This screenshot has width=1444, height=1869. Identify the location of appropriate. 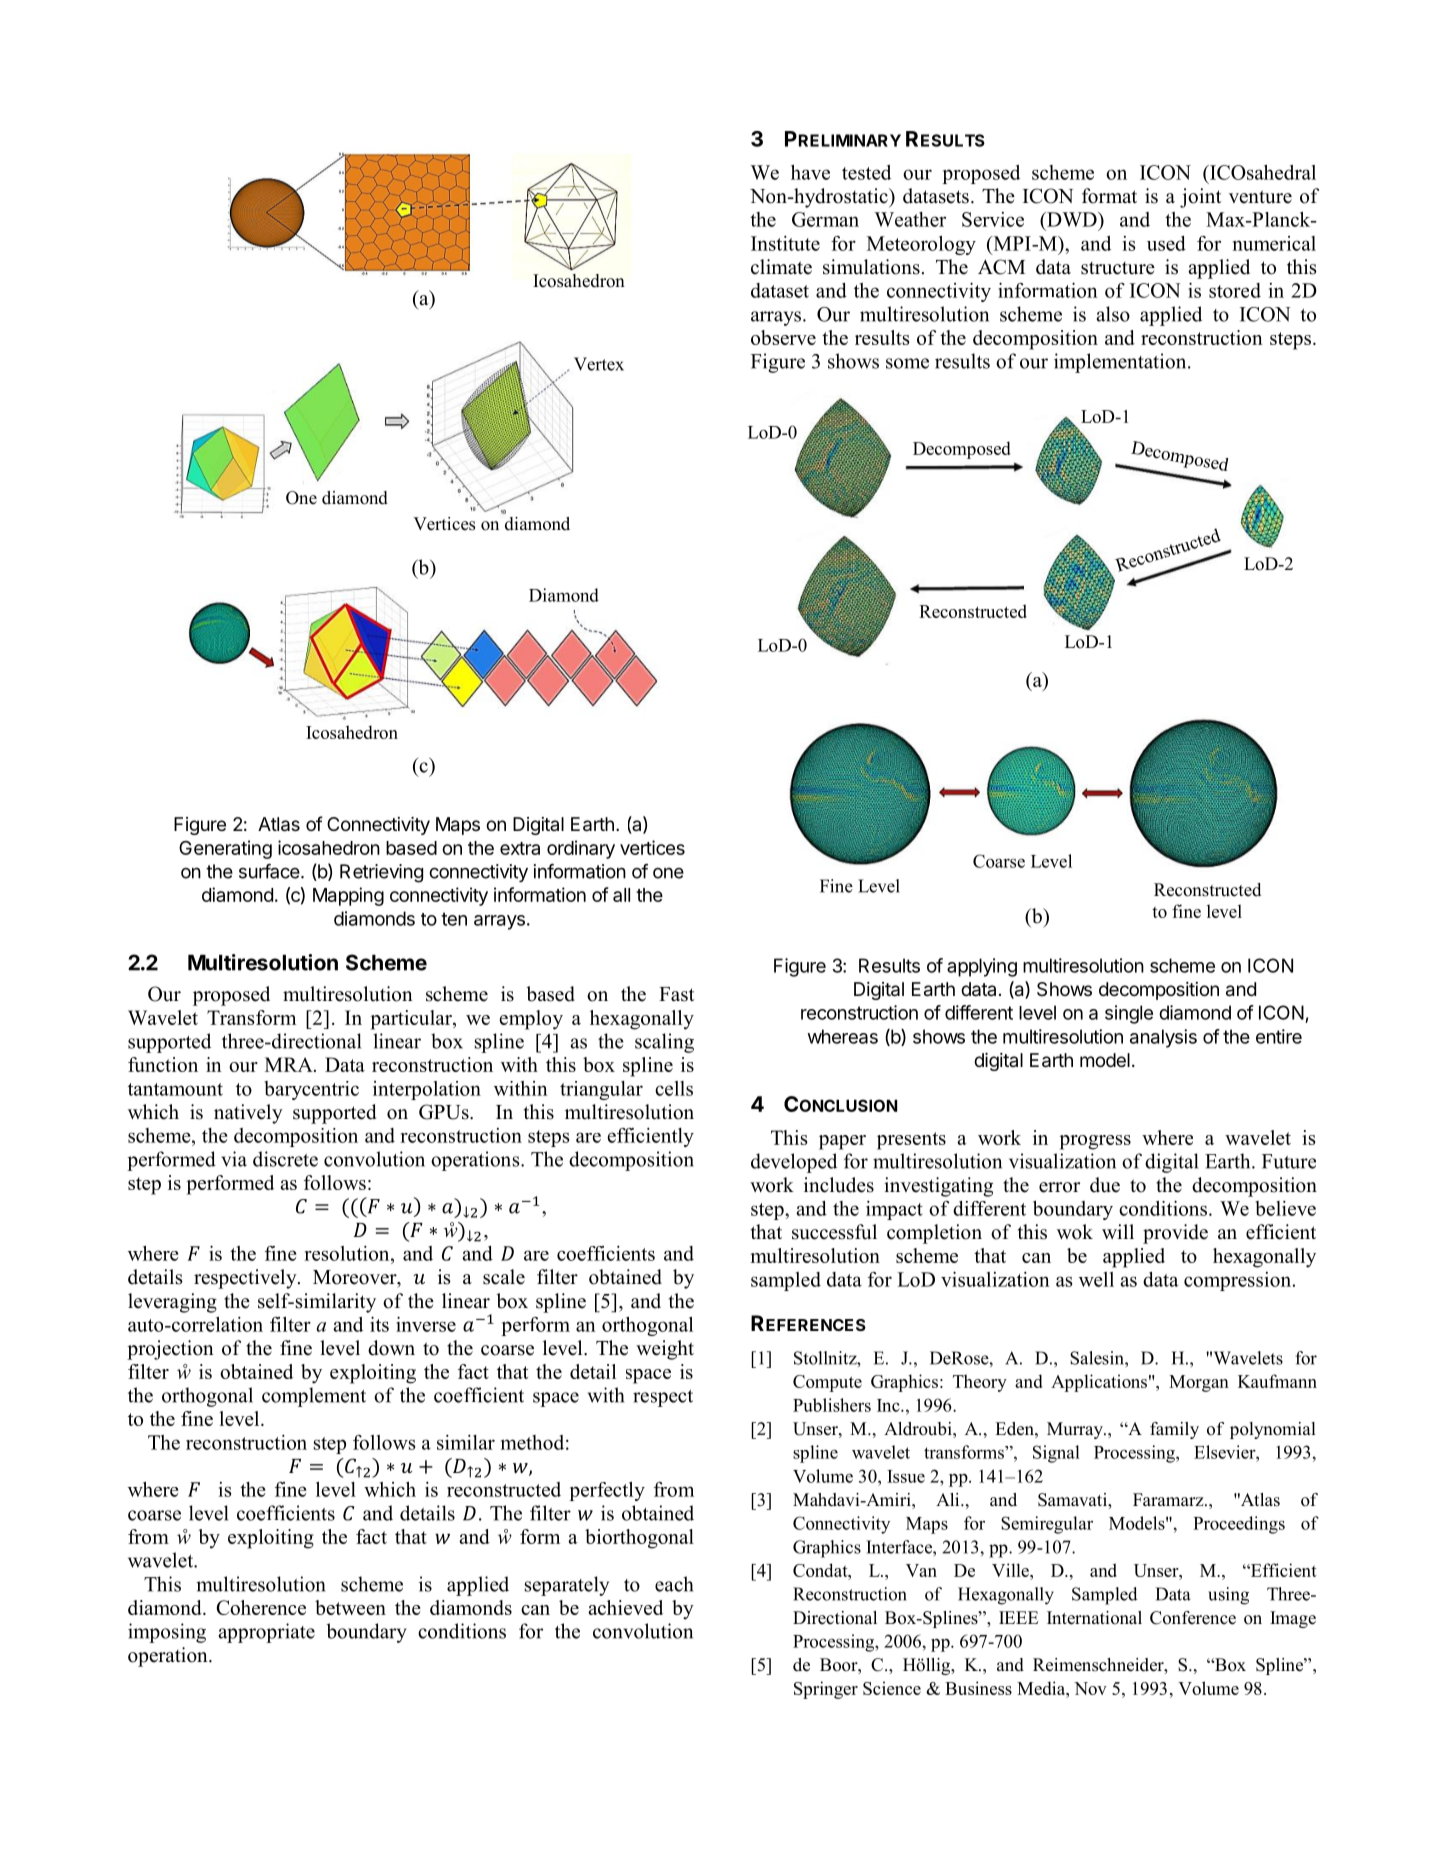
(267, 1633).
